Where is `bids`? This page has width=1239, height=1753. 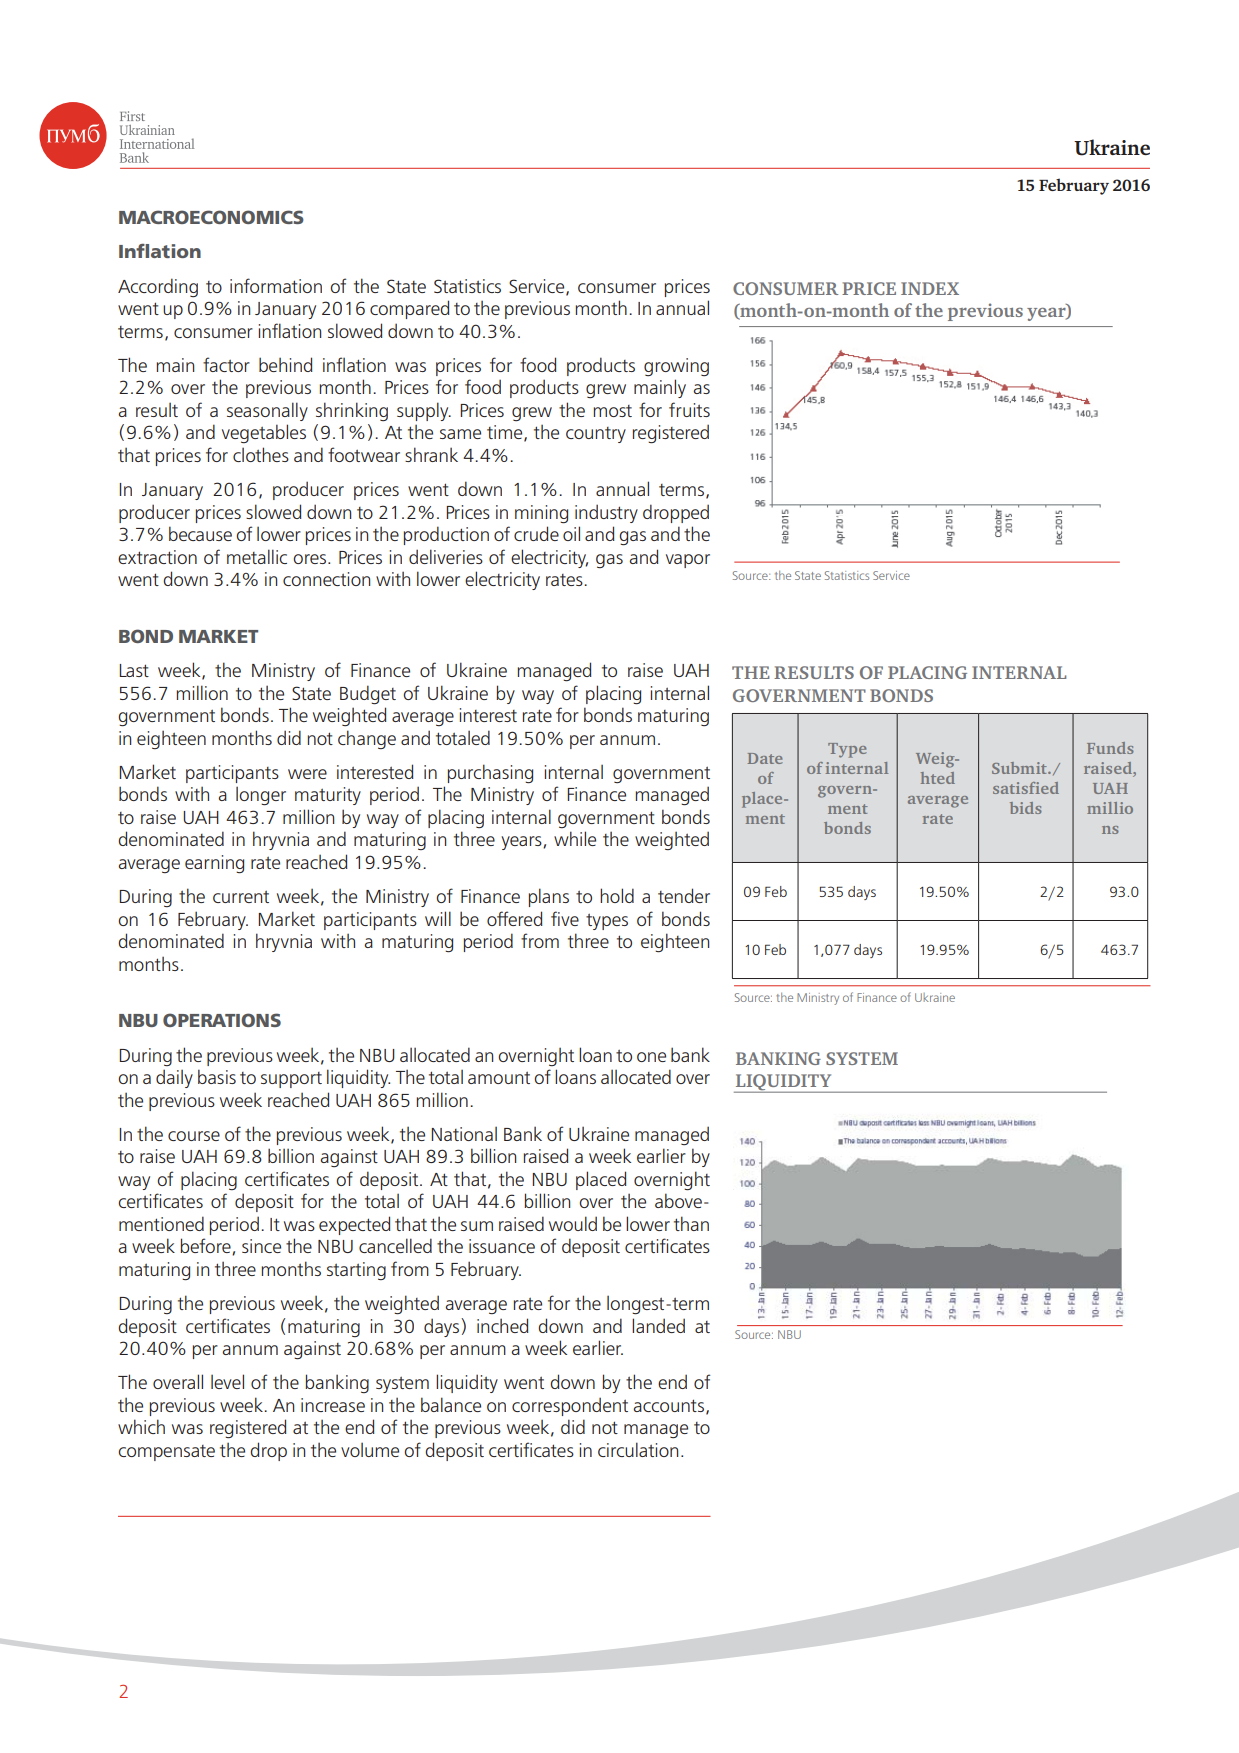 bids is located at coordinates (1026, 808).
